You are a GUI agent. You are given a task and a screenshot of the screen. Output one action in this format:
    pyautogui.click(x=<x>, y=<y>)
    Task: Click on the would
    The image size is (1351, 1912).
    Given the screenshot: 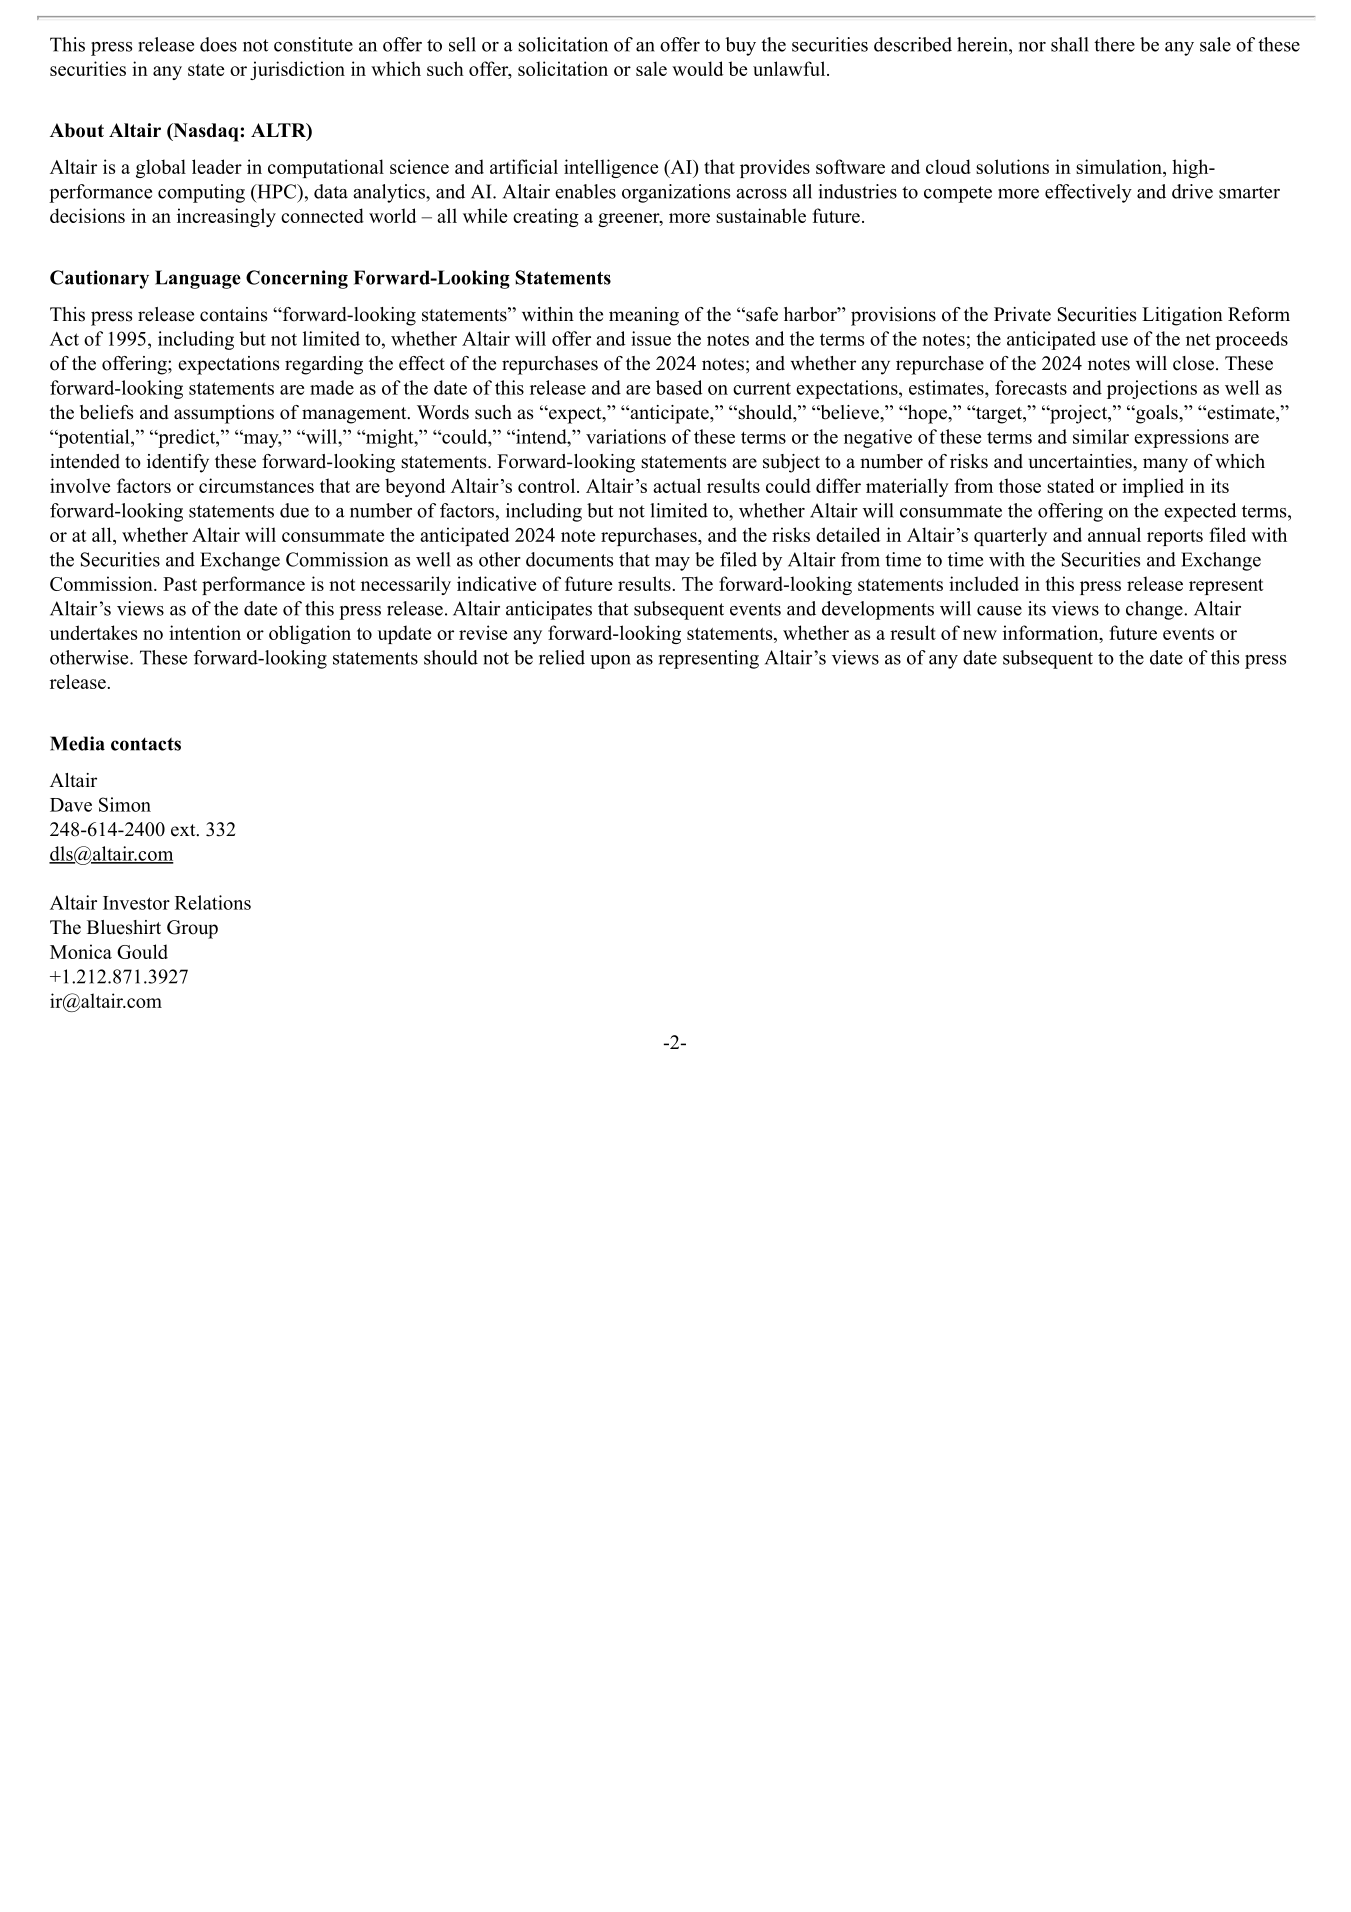 What is the action you would take?
    pyautogui.click(x=697, y=68)
